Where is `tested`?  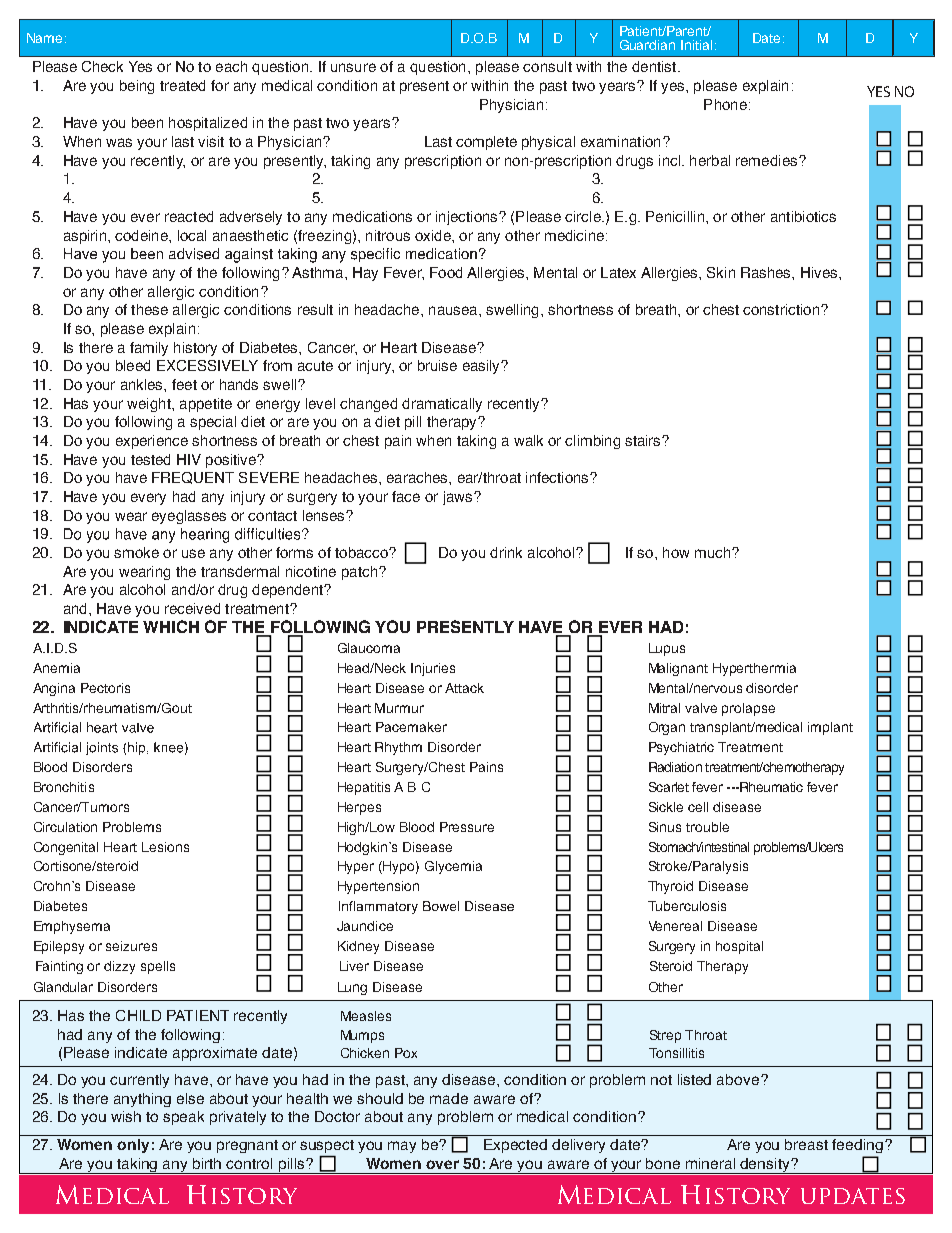
tested is located at coordinates (150, 459).
